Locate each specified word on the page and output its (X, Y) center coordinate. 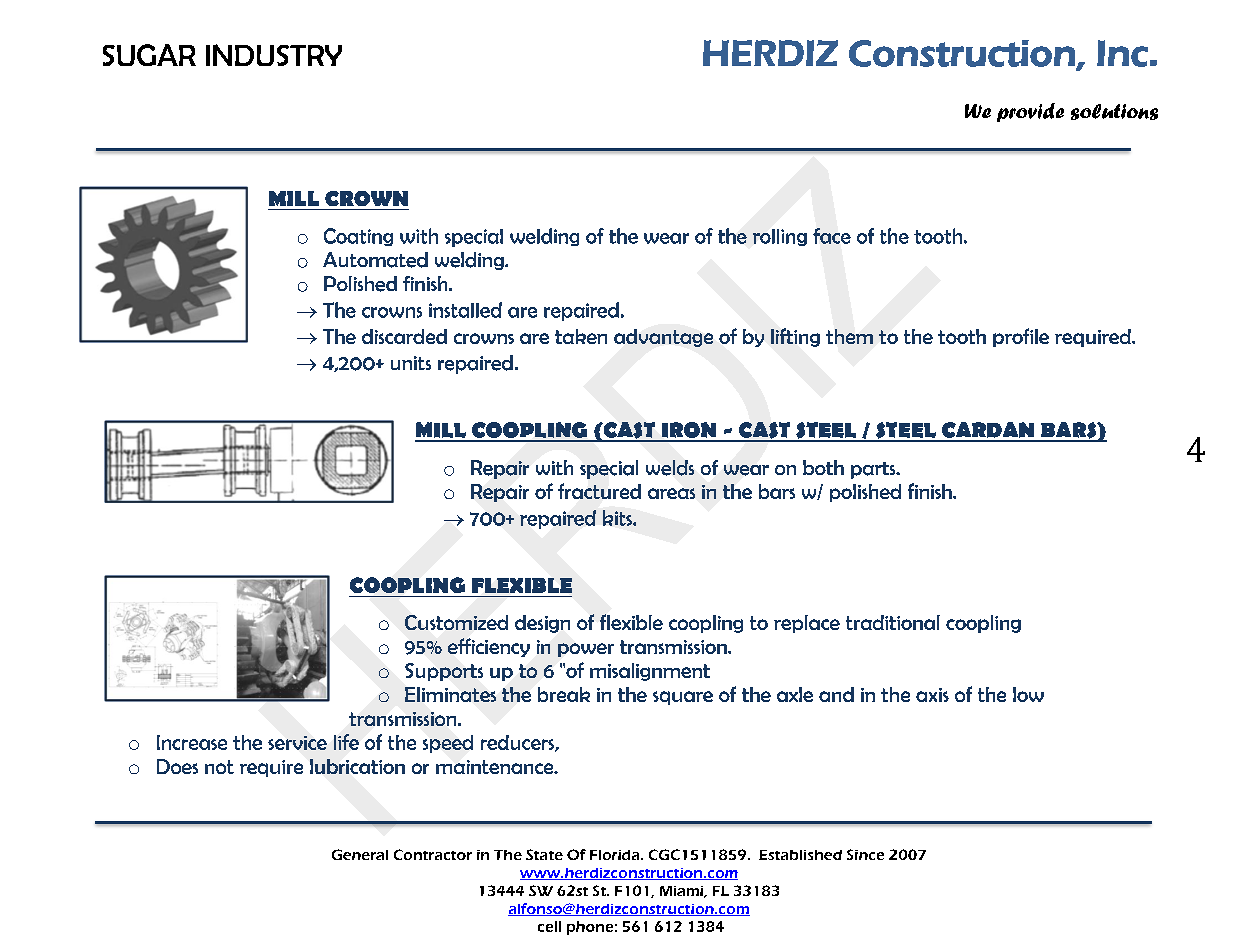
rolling (780, 237)
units (411, 363)
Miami (682, 892)
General (360, 854)
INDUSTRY (274, 55)
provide (1030, 112)
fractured (599, 491)
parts (874, 470)
